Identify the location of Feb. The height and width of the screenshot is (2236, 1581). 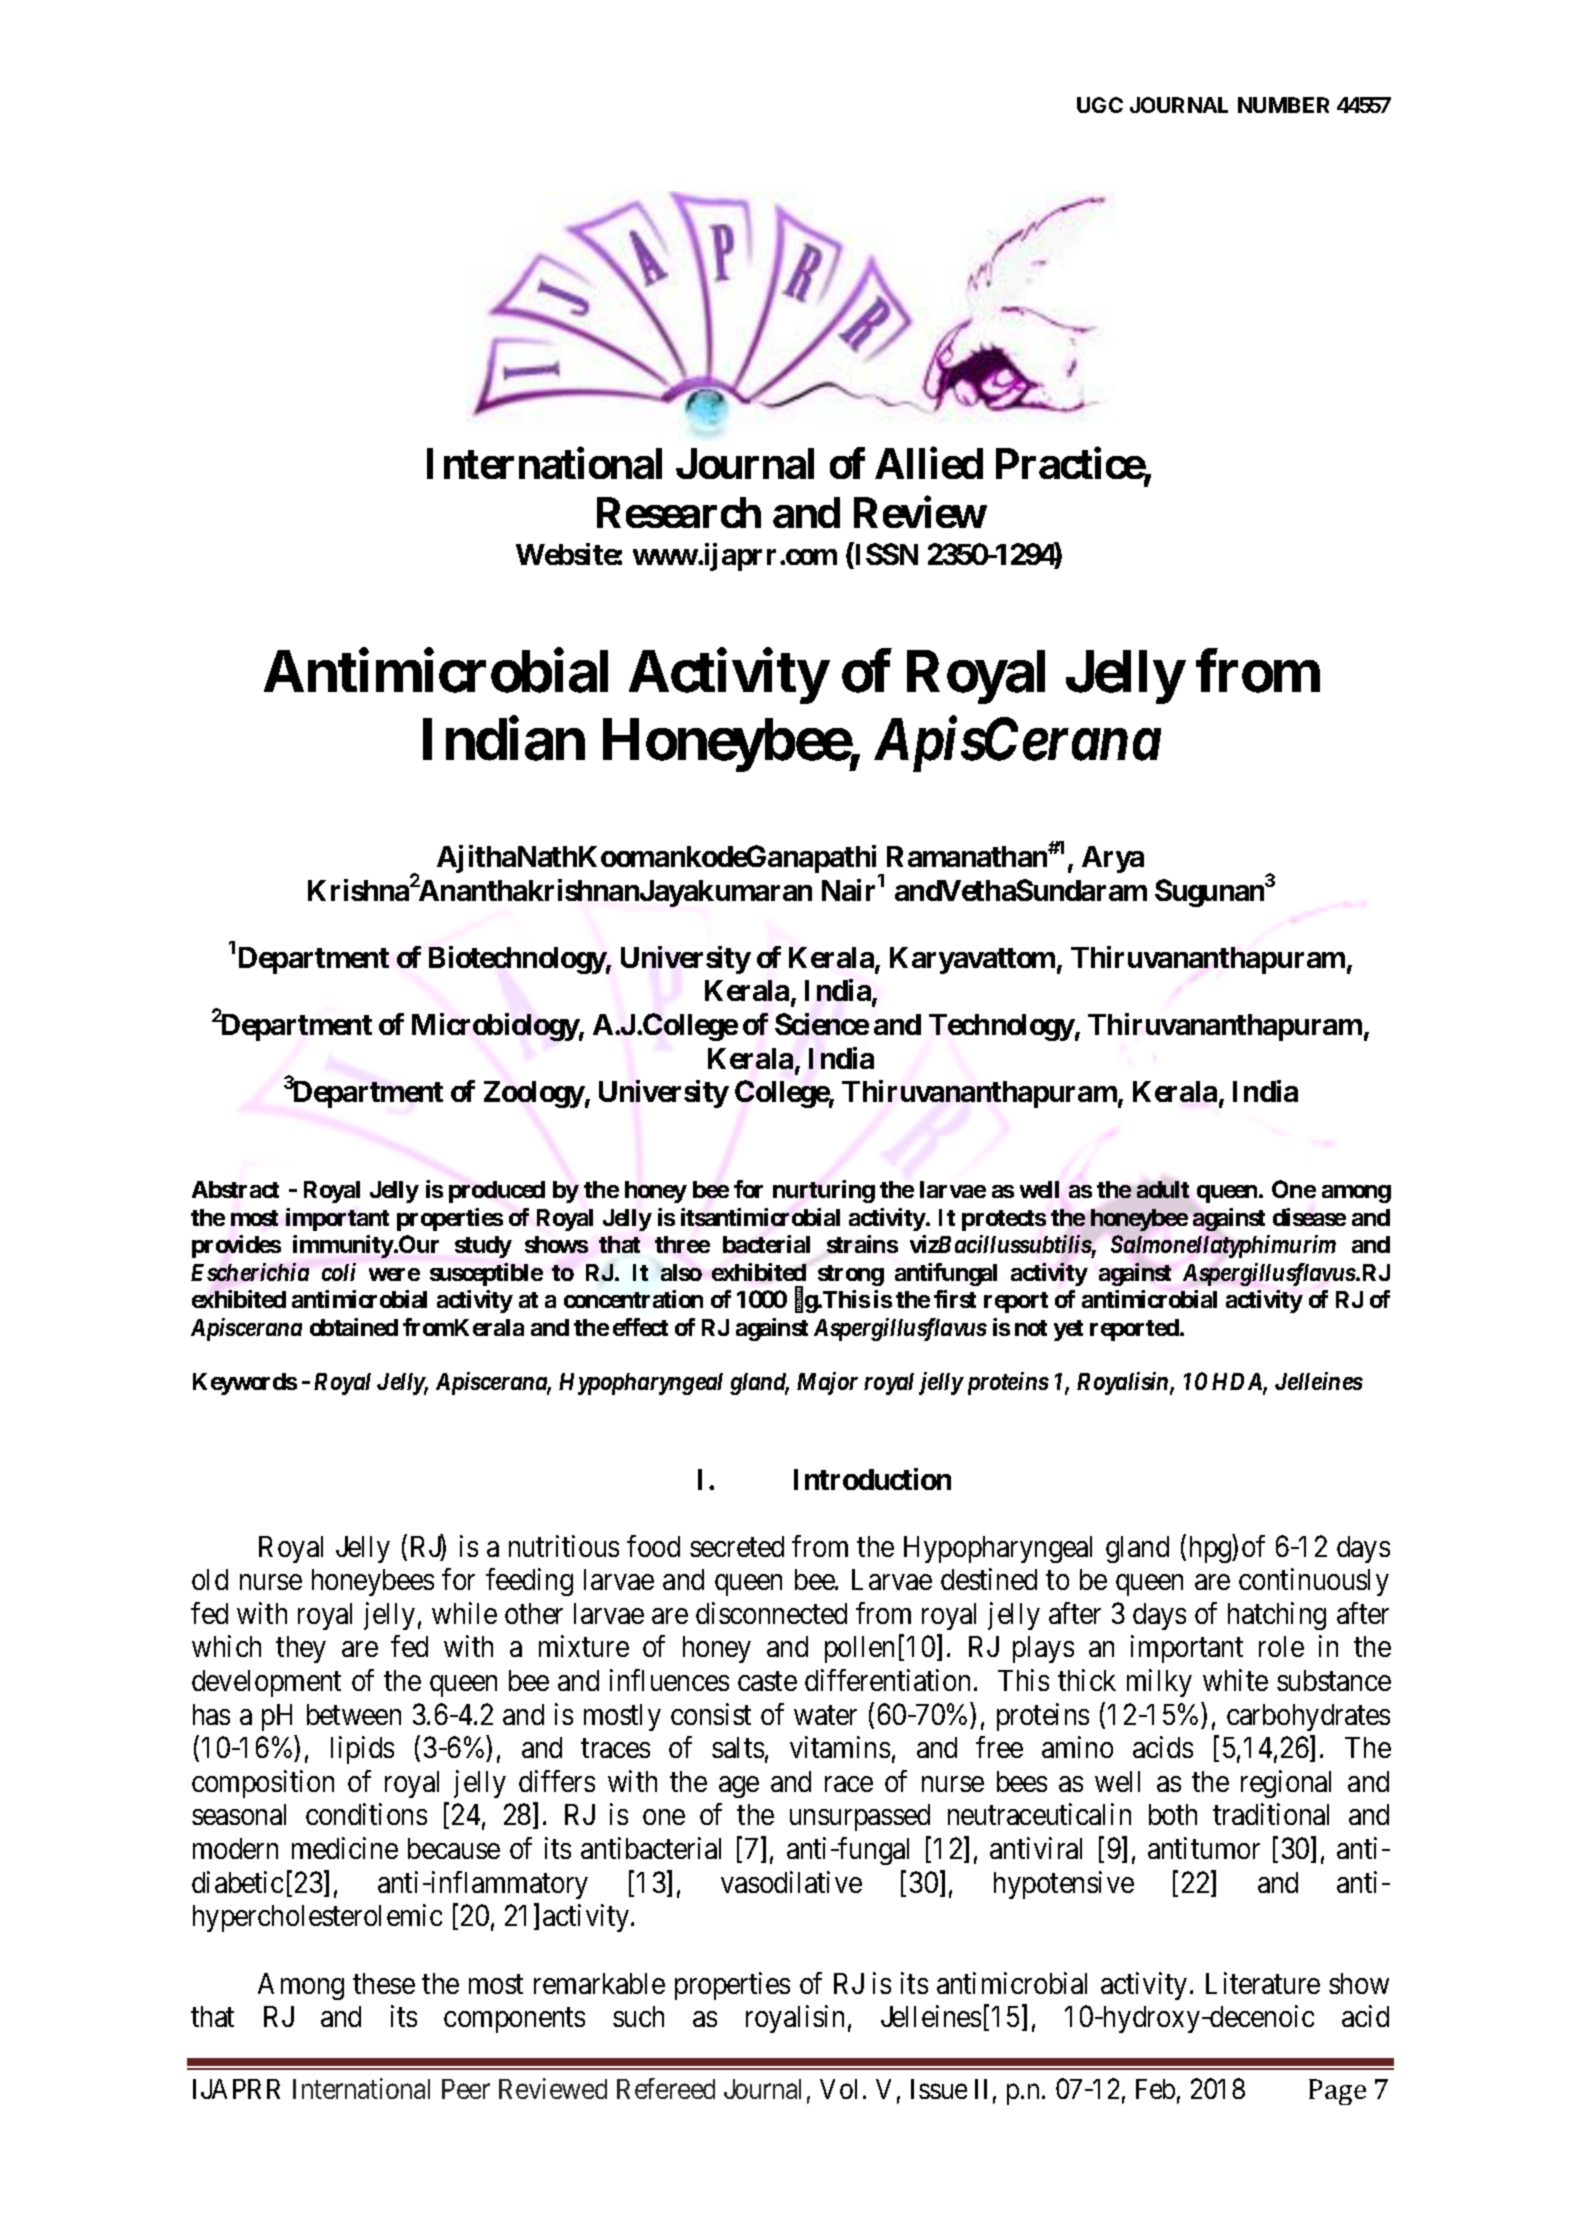
(1155, 2089).
